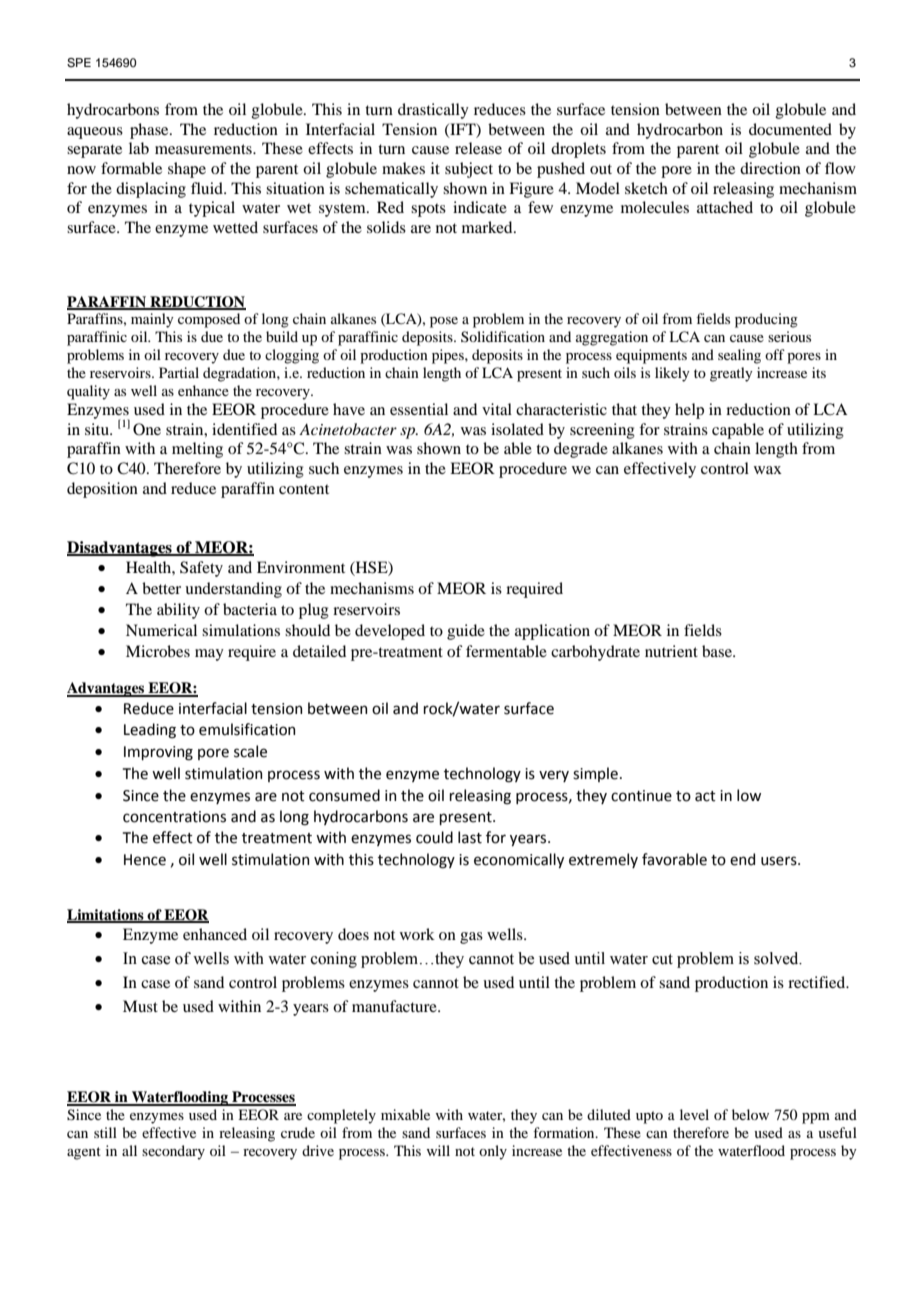 The image size is (924, 1307). What do you see at coordinates (466, 632) in the screenshot?
I see `guide` at bounding box center [466, 632].
